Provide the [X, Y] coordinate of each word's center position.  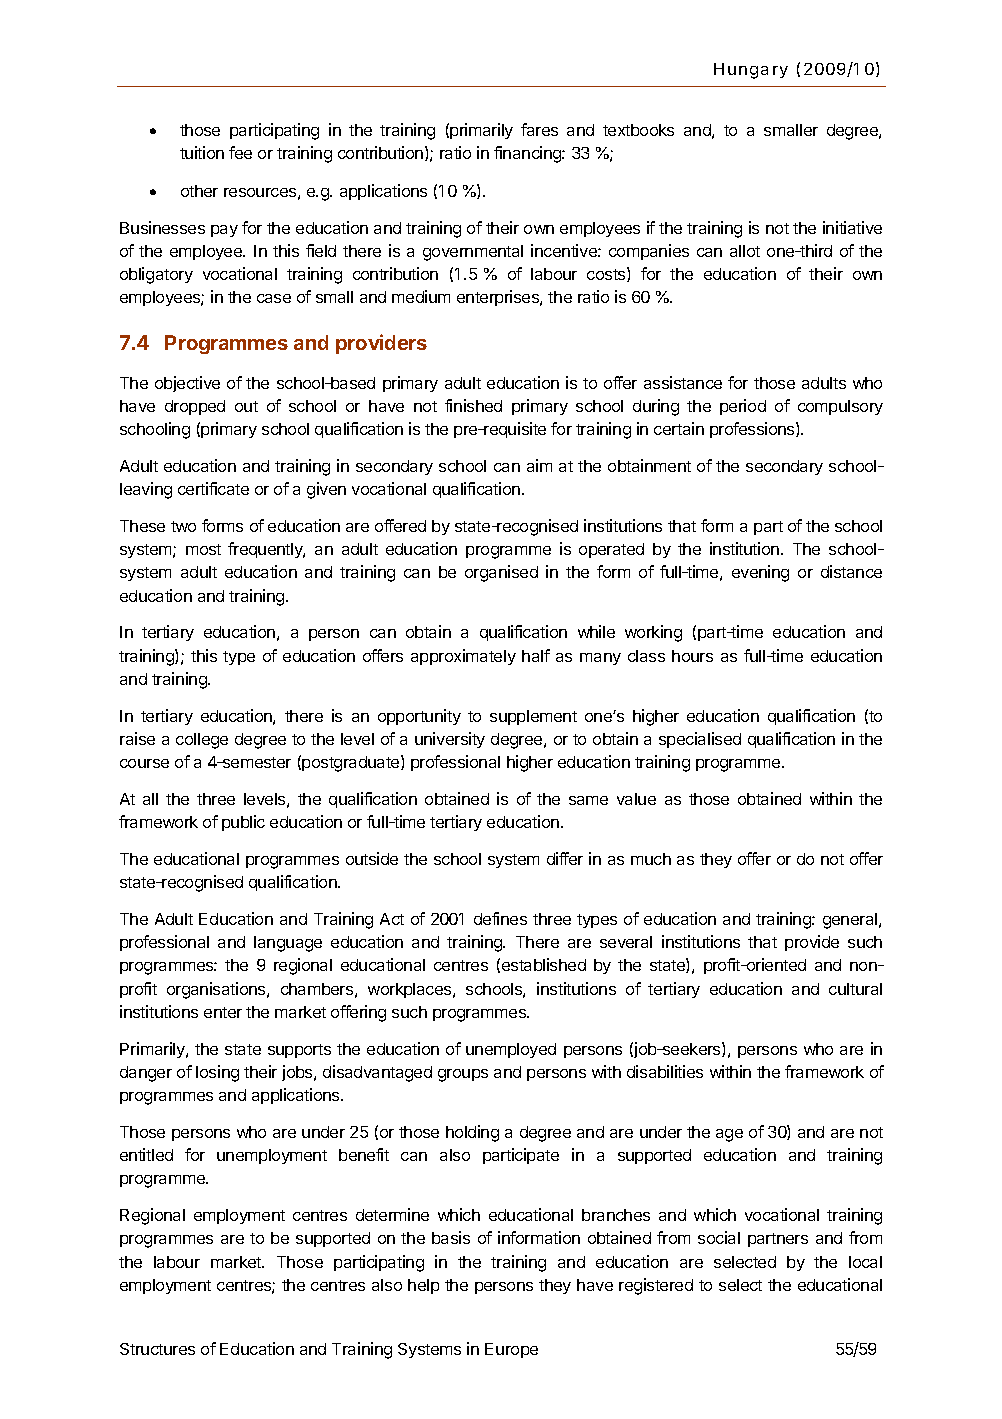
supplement [533, 717]
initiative [852, 227]
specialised [700, 740]
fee [240, 152]
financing [528, 154]
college [202, 741]
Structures [157, 1349]
